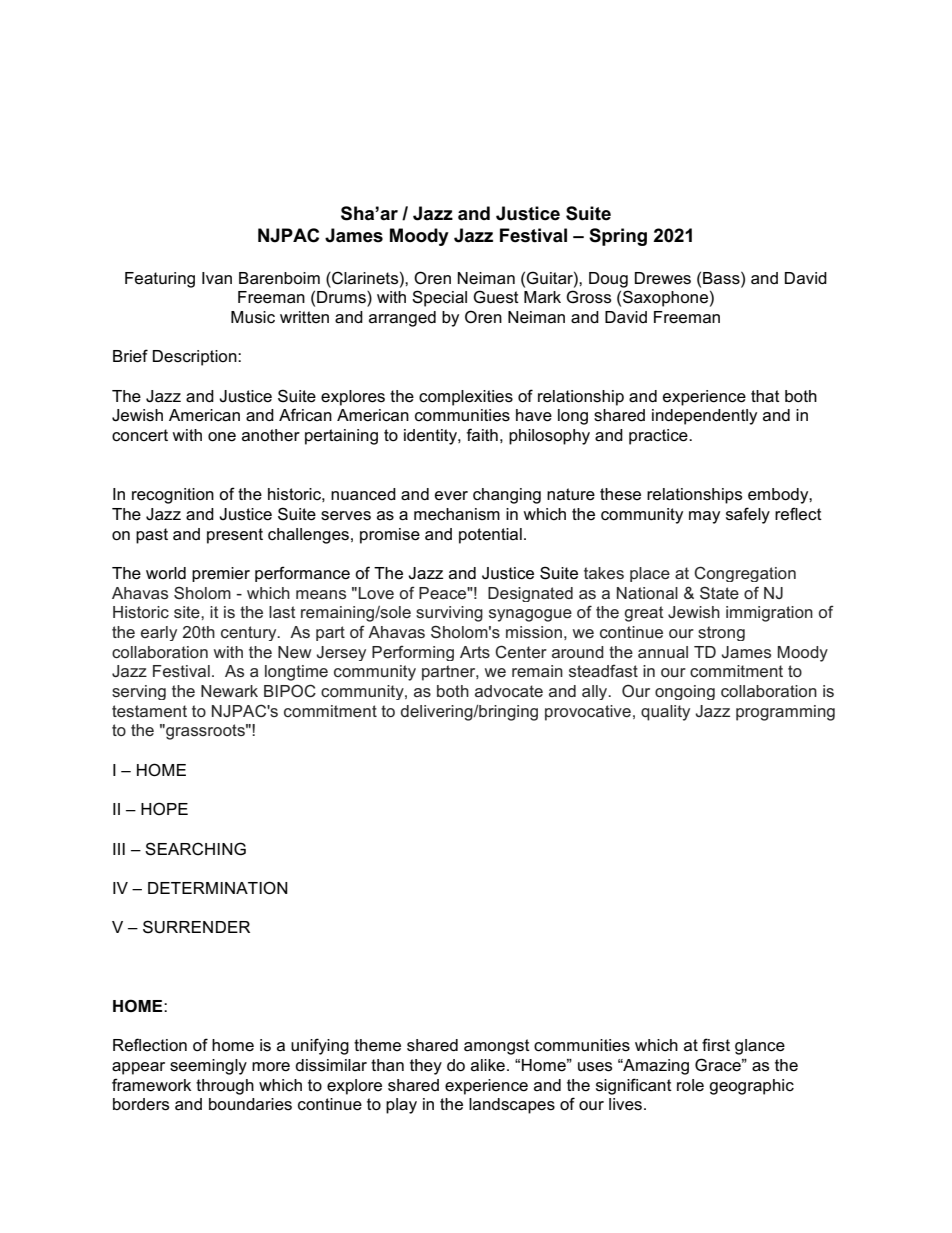  Describe the element at coordinates (208, 1067) in the image. I see `seemingly` at that location.
